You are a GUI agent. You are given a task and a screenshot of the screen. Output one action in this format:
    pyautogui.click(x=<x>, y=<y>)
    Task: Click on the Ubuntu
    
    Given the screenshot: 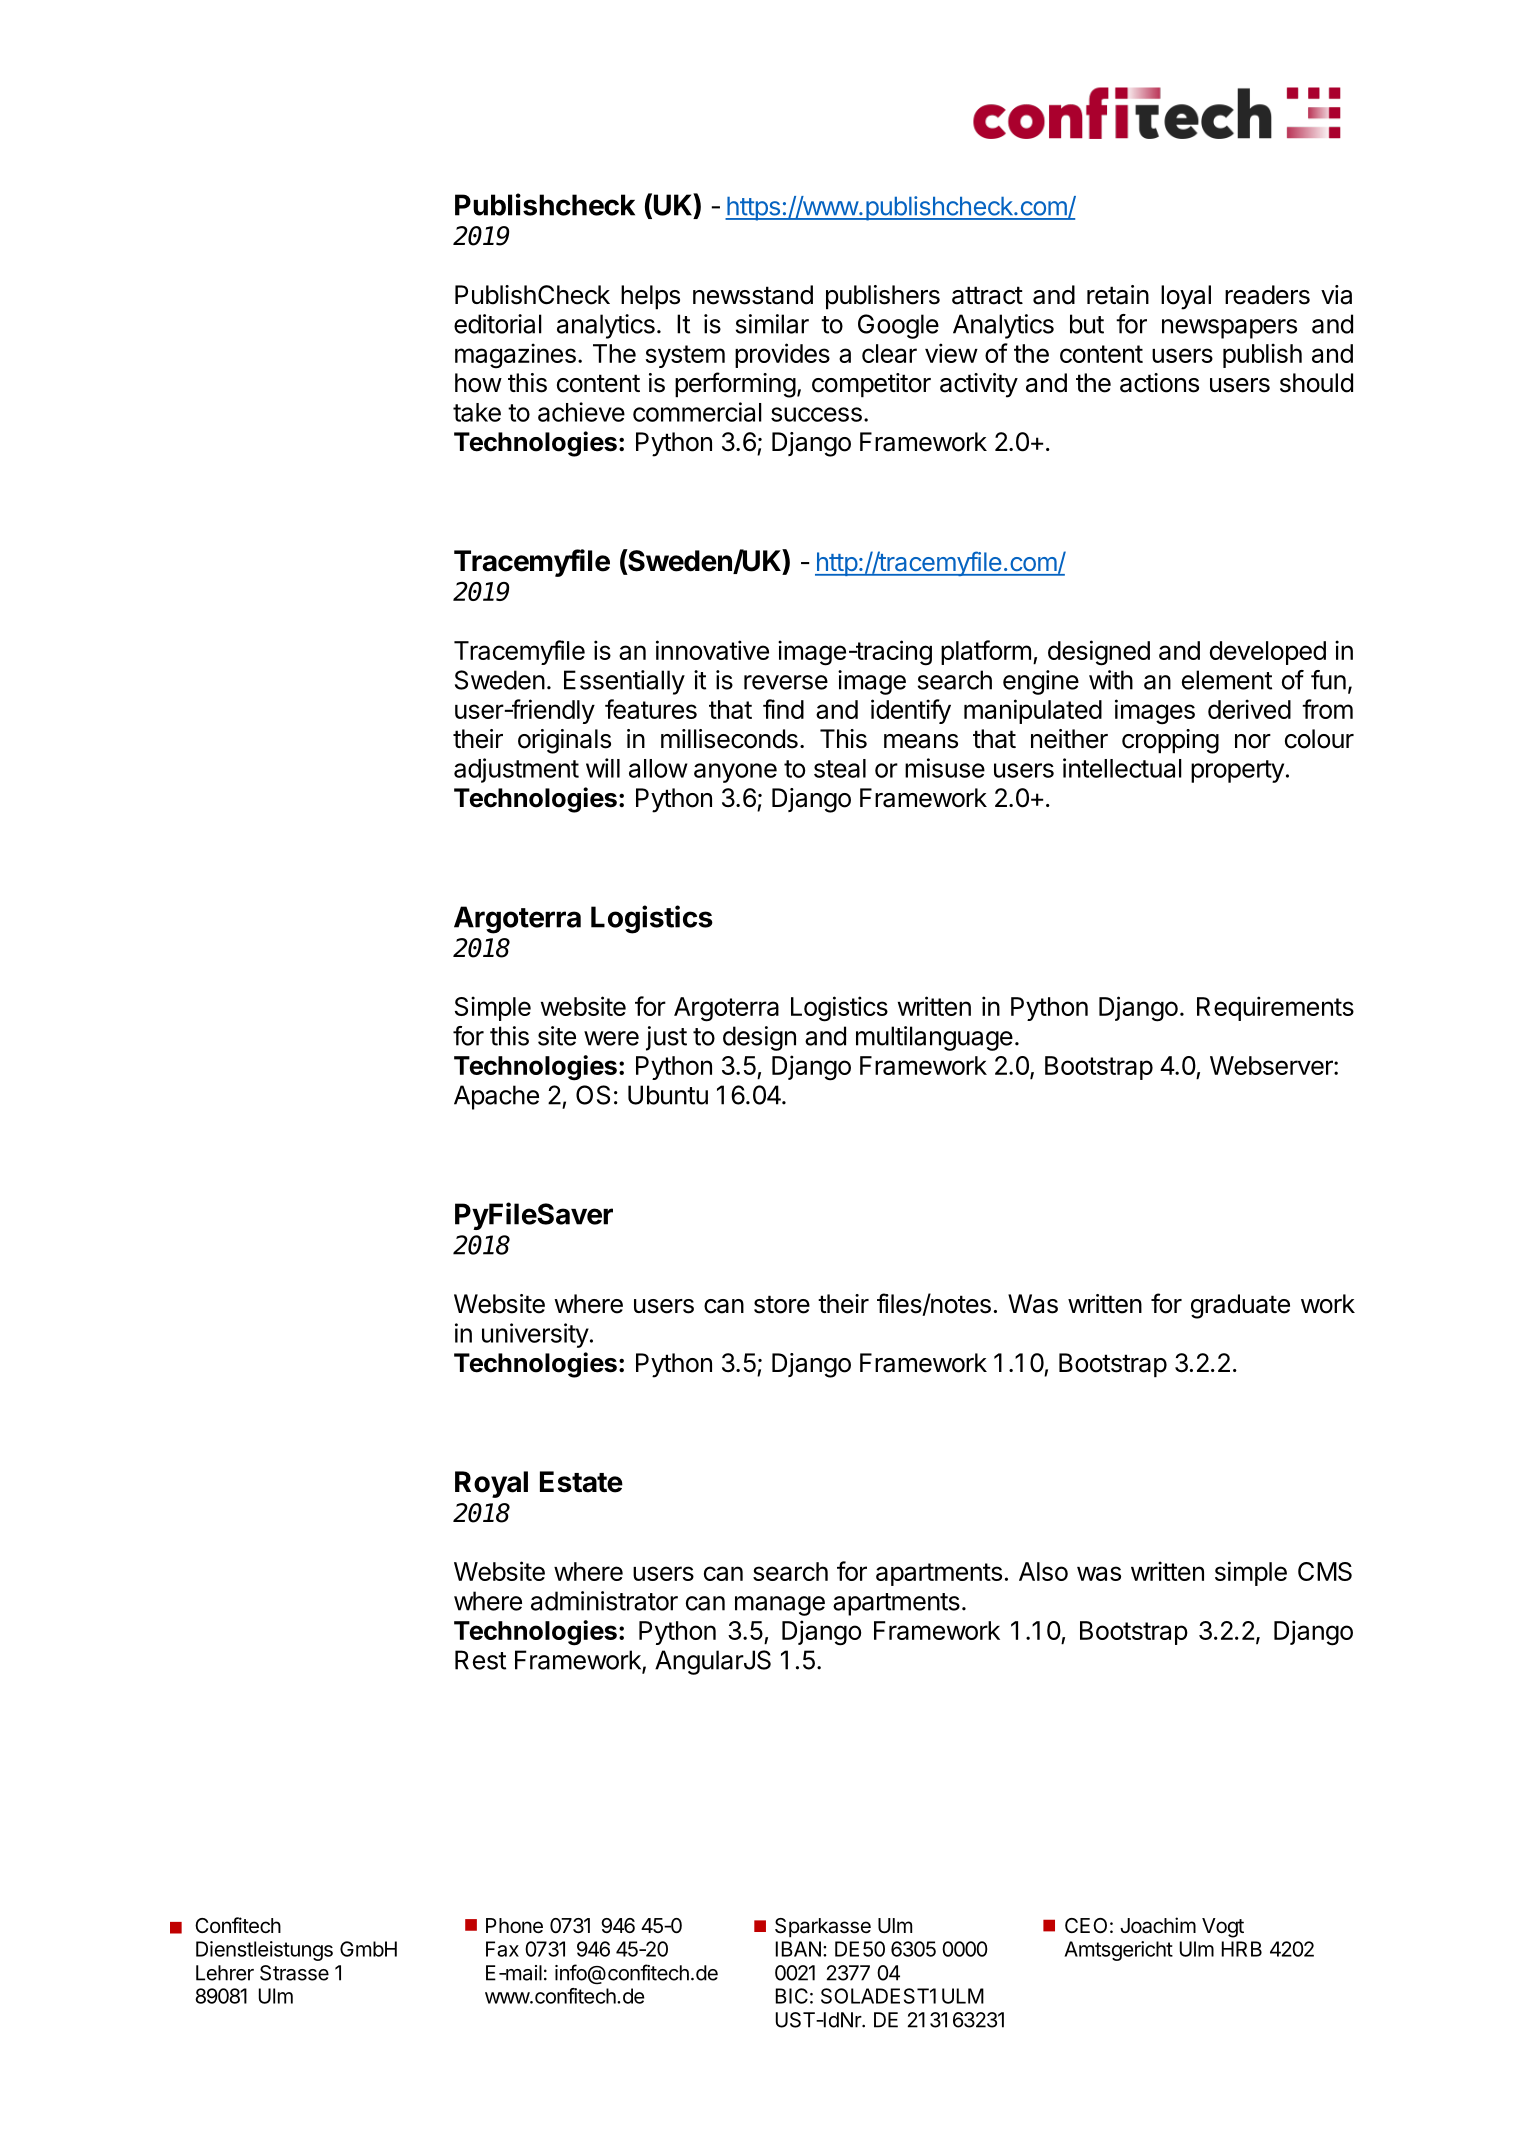 What is the action you would take?
    pyautogui.click(x=668, y=1095)
